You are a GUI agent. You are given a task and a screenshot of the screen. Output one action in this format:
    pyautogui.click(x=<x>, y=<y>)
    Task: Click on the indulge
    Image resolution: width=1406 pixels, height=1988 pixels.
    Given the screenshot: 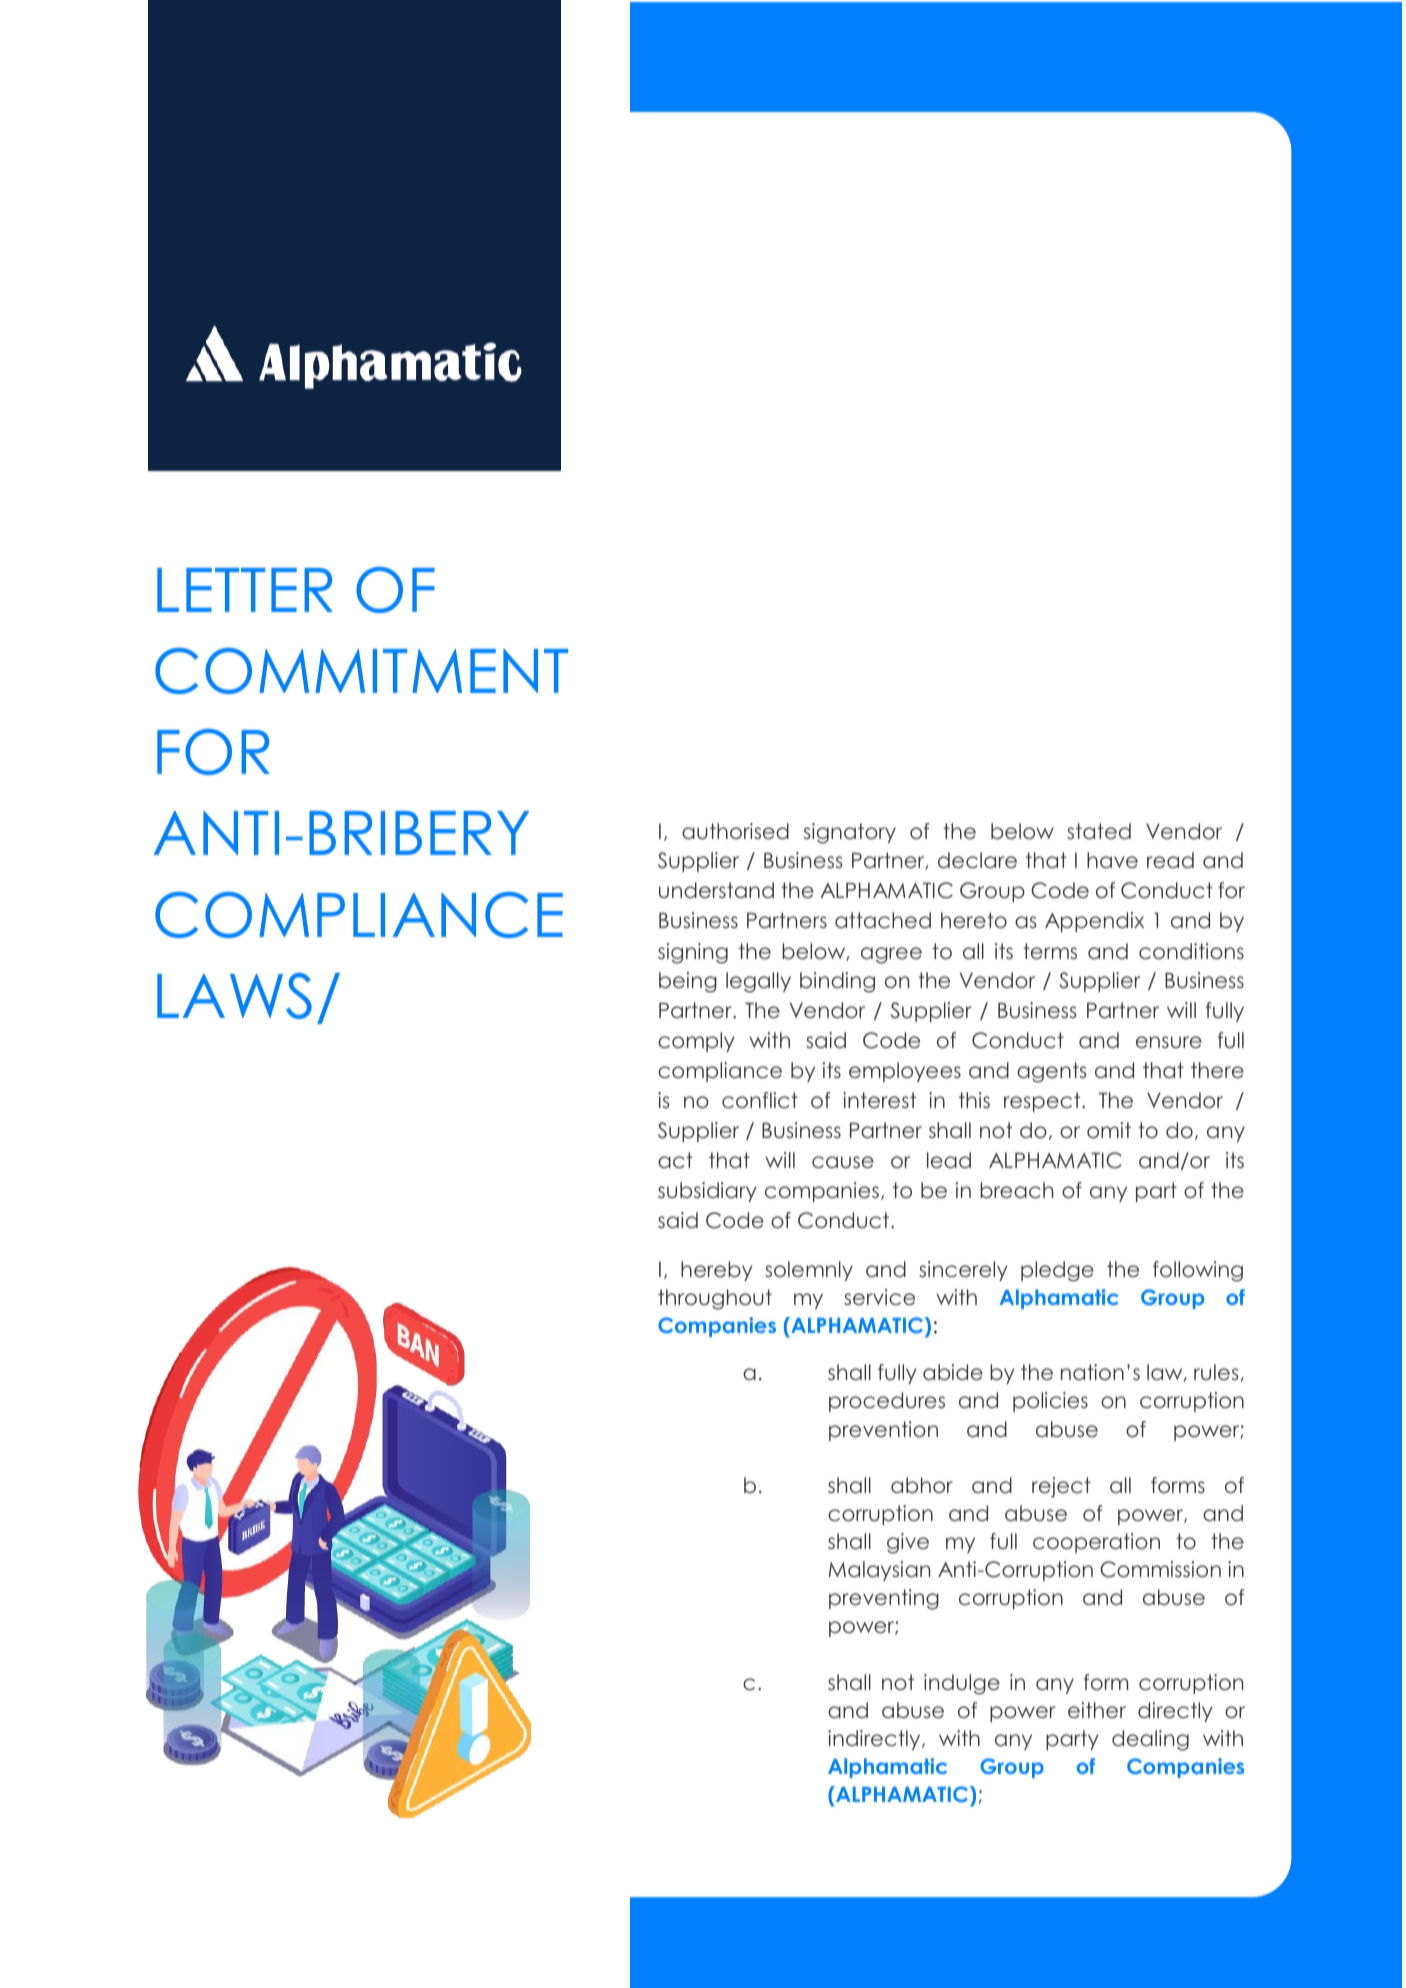 What is the action you would take?
    pyautogui.click(x=962, y=1684)
